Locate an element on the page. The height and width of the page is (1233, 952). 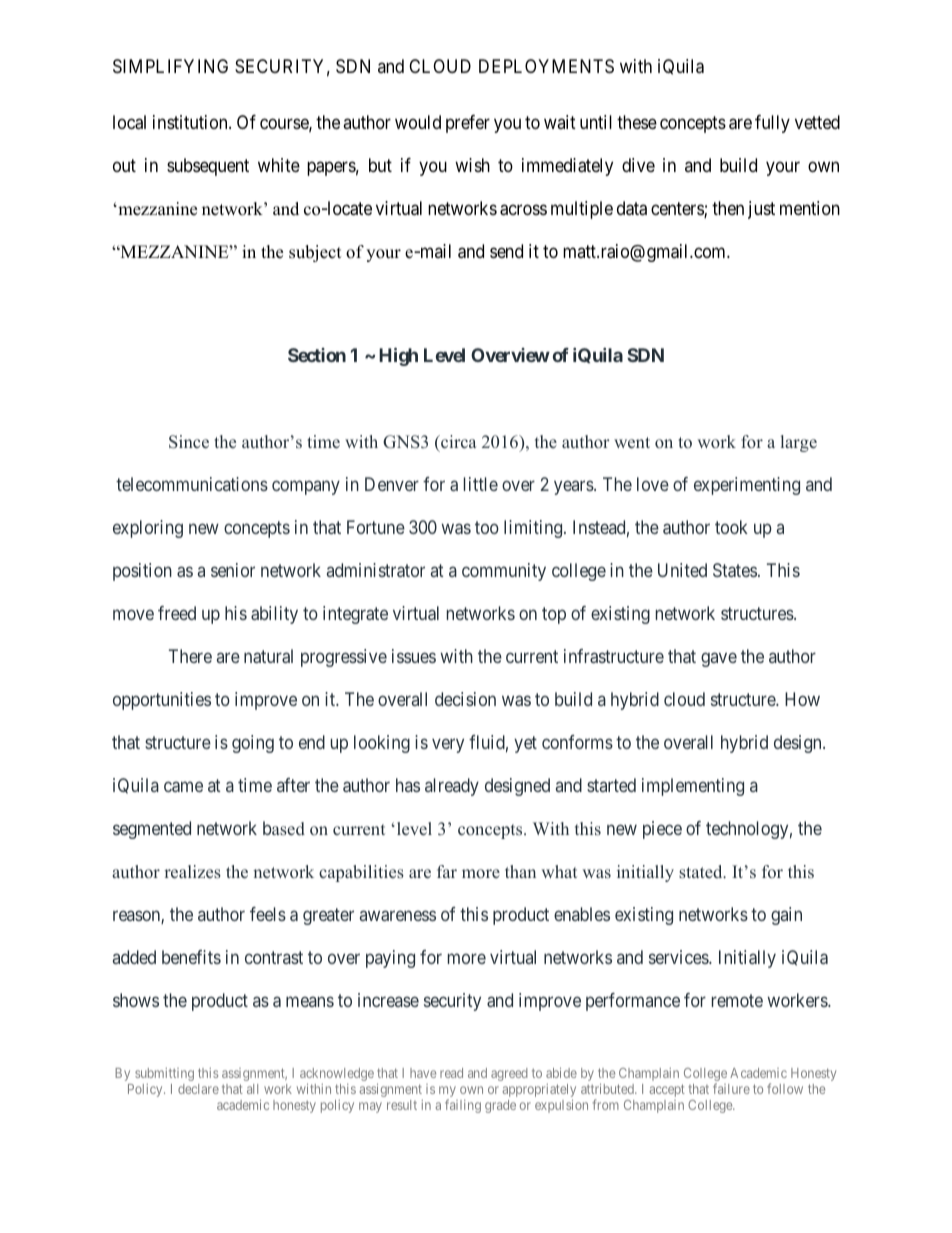
community is located at coordinates (504, 572).
